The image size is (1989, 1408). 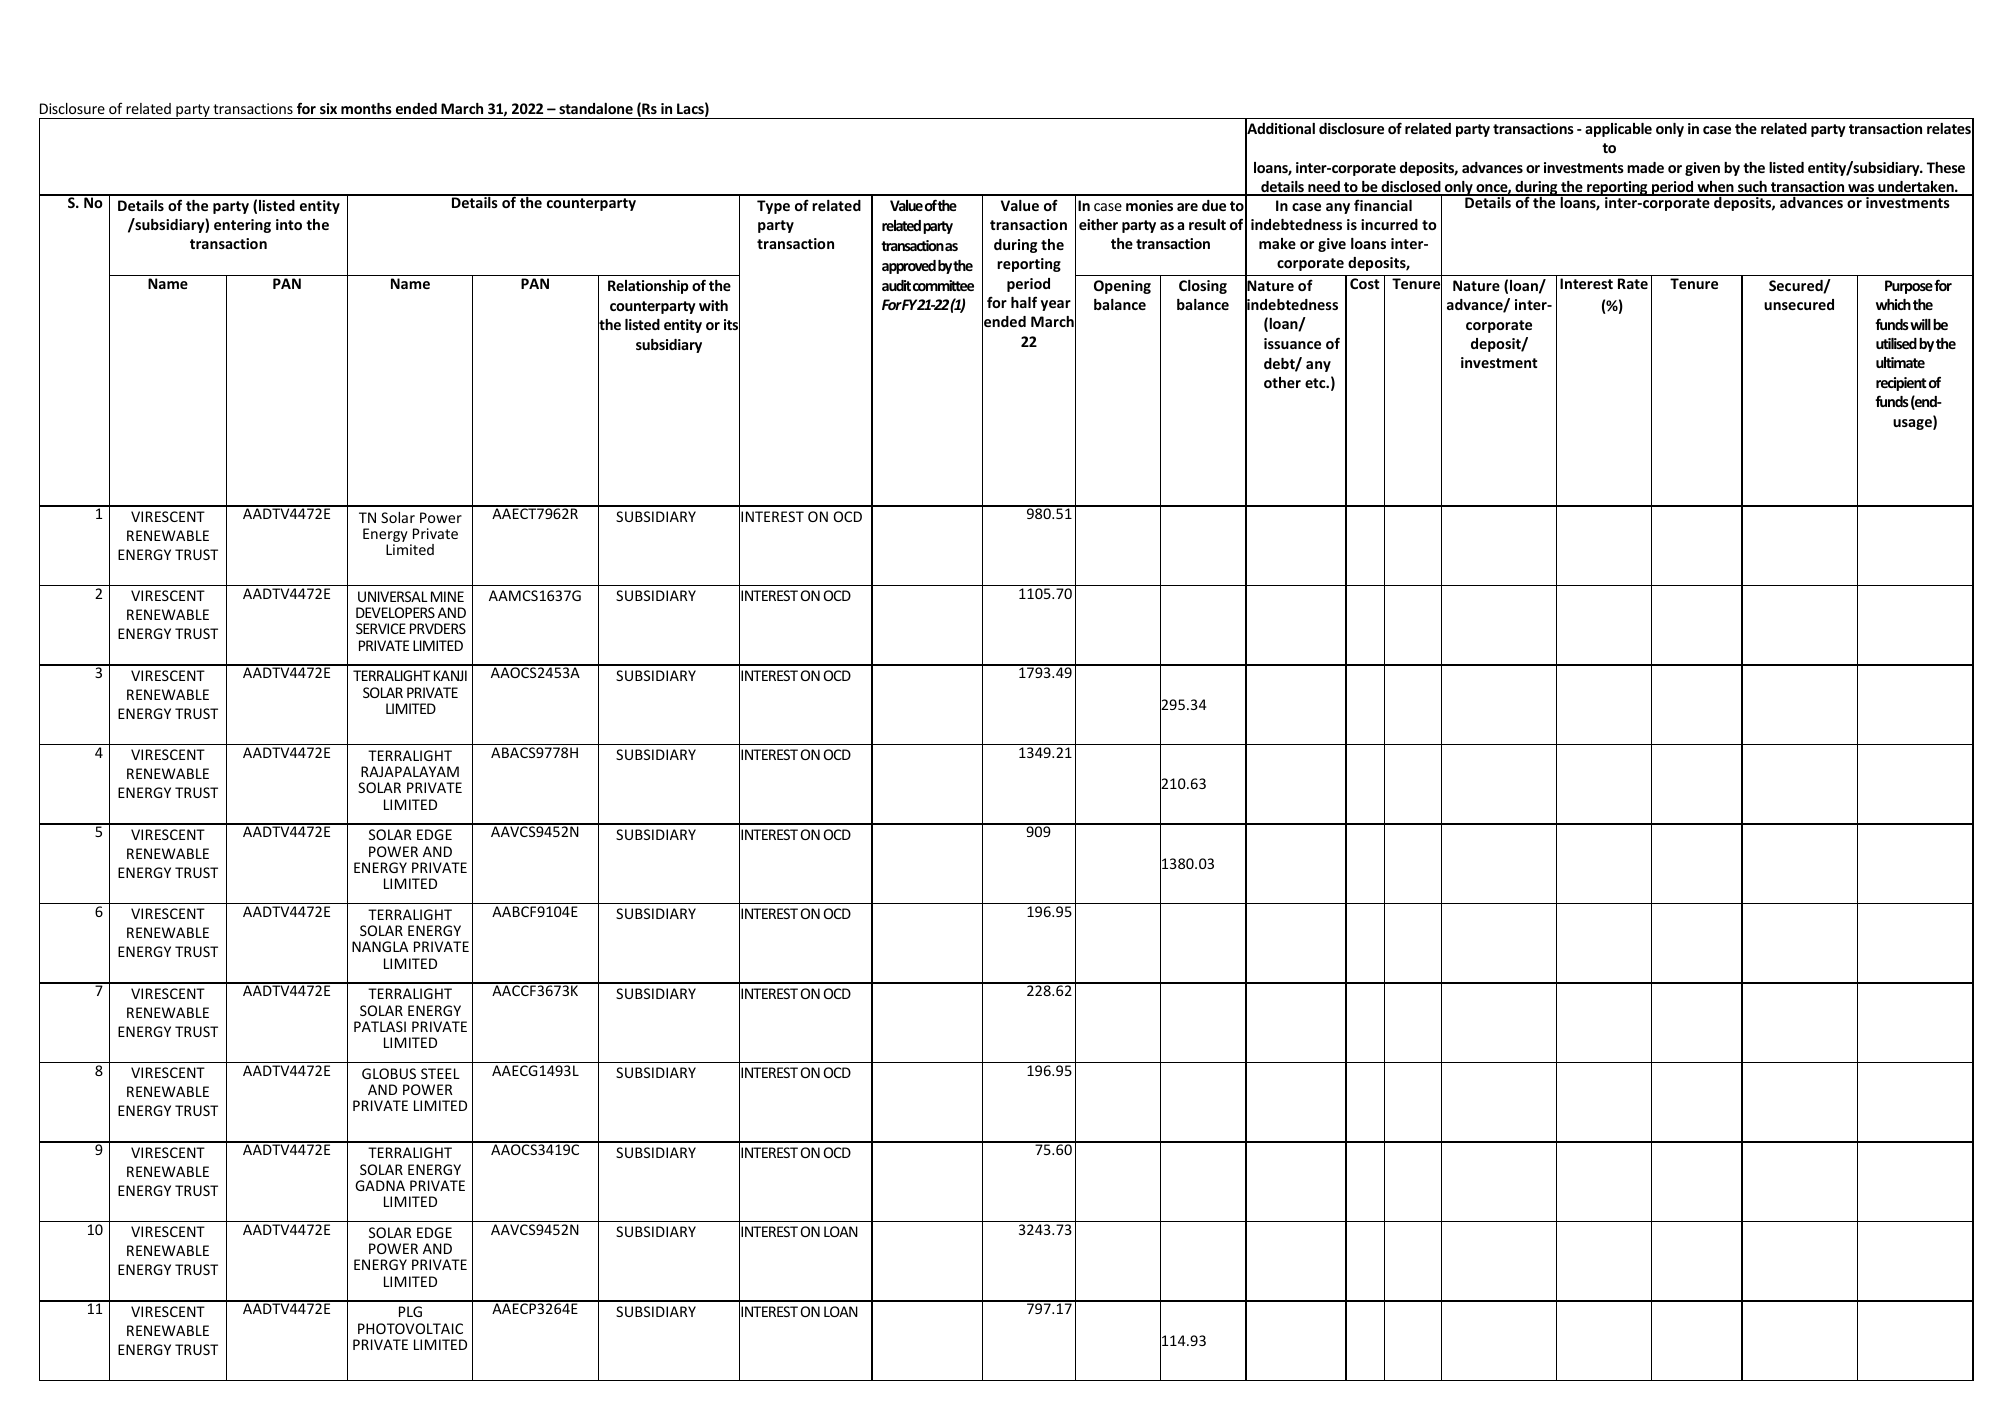 I want to click on other, so click(x=1282, y=382).
